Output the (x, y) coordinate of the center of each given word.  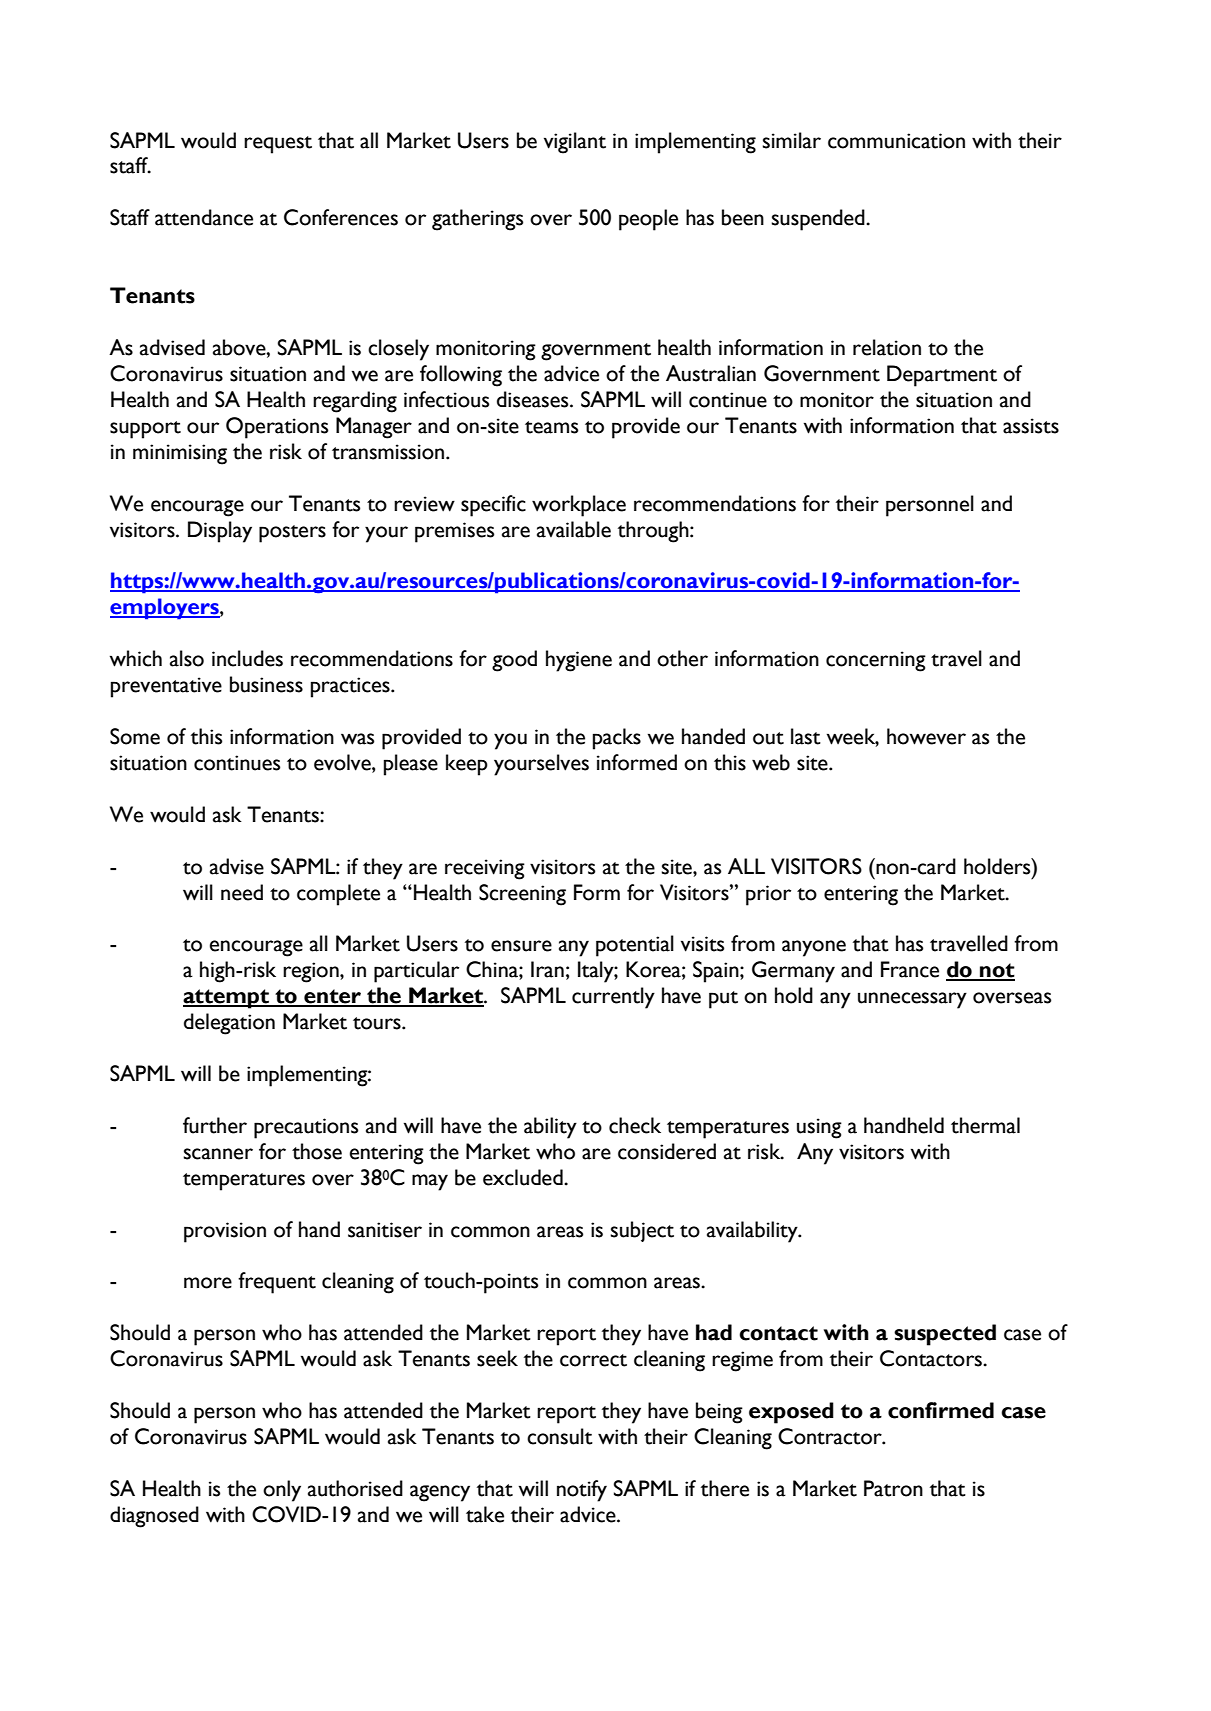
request (278, 145)
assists (1031, 426)
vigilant (575, 143)
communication (896, 141)
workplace (579, 506)
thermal (985, 1125)
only (282, 1491)
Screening (522, 895)
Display (220, 532)
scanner (218, 1154)
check (635, 1125)
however (926, 736)
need (242, 892)
